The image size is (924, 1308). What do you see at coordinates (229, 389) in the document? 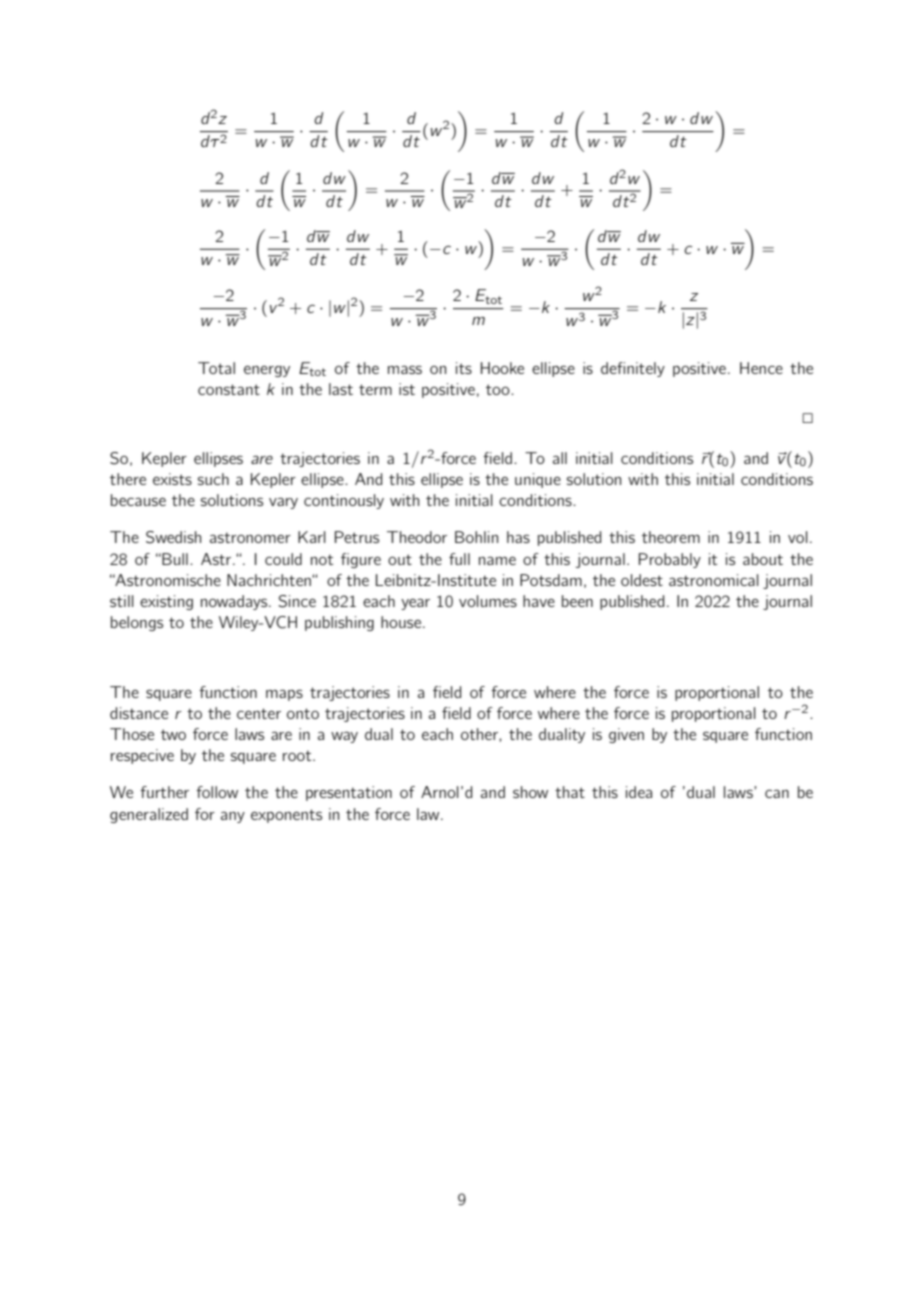
I see `constant` at bounding box center [229, 389].
